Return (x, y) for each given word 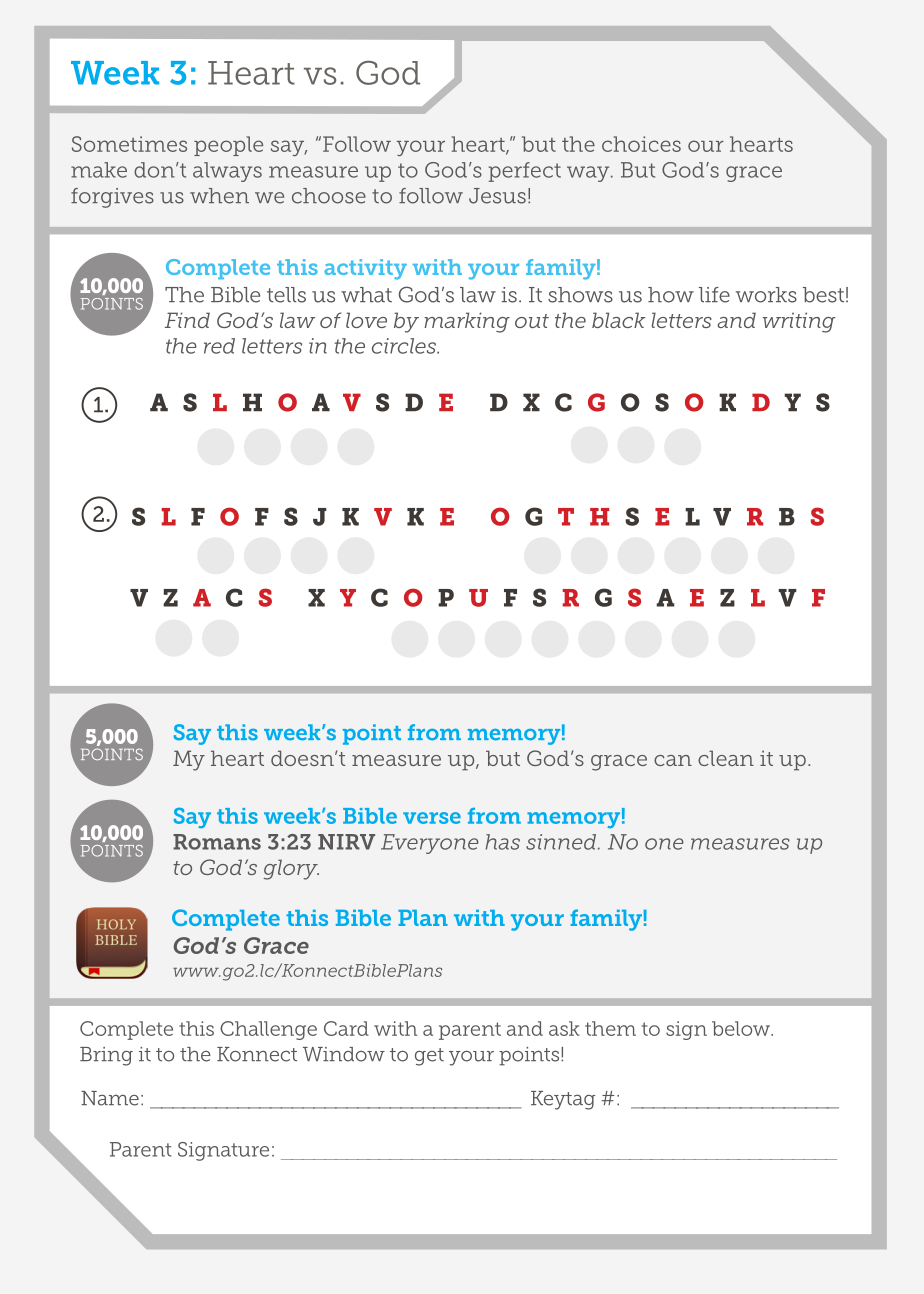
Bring (106, 1056)
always (227, 172)
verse (432, 818)
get (429, 1057)
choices (641, 144)
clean (726, 758)
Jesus (497, 196)
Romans (217, 842)
